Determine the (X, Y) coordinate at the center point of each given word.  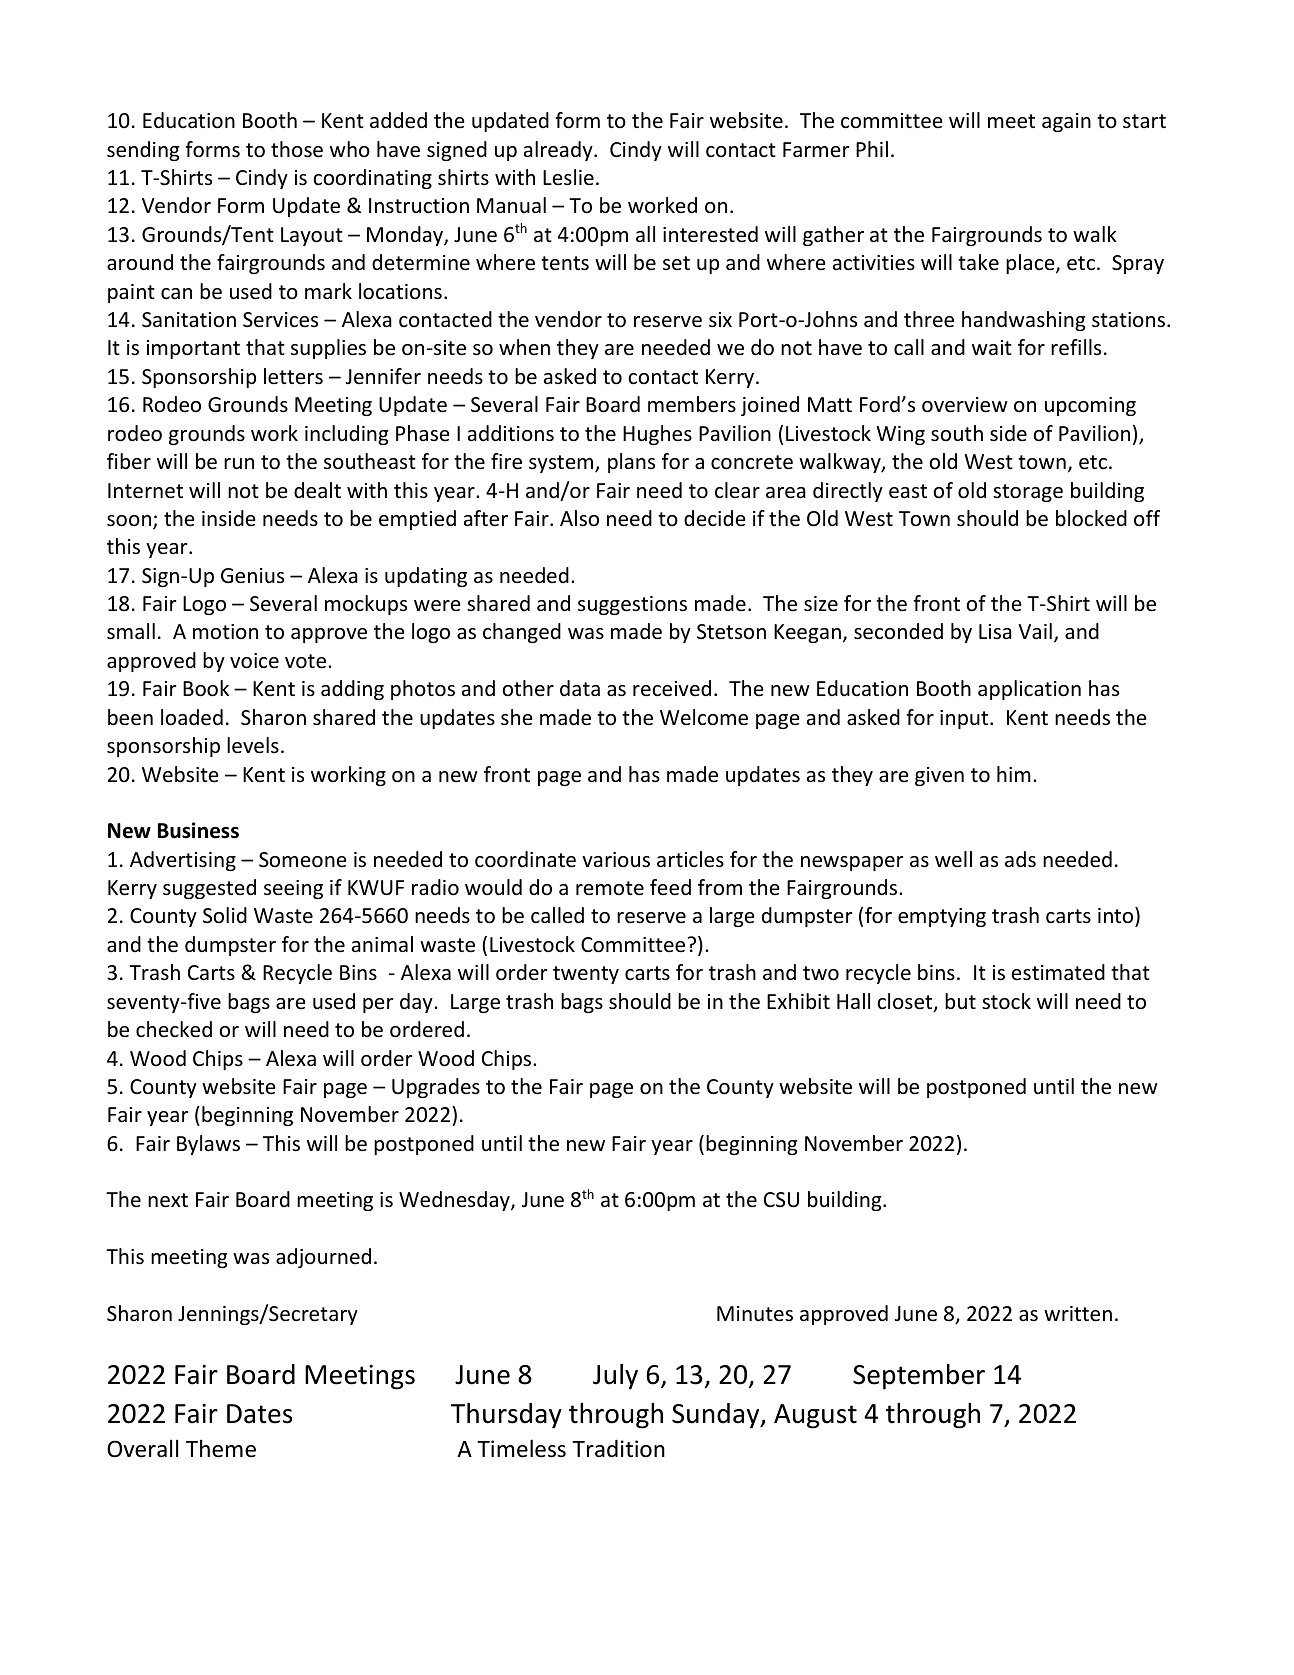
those (297, 149)
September (919, 1377)
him (1014, 774)
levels (253, 745)
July (615, 1377)
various (616, 859)
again (1066, 122)
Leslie (568, 177)
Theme (221, 1448)
